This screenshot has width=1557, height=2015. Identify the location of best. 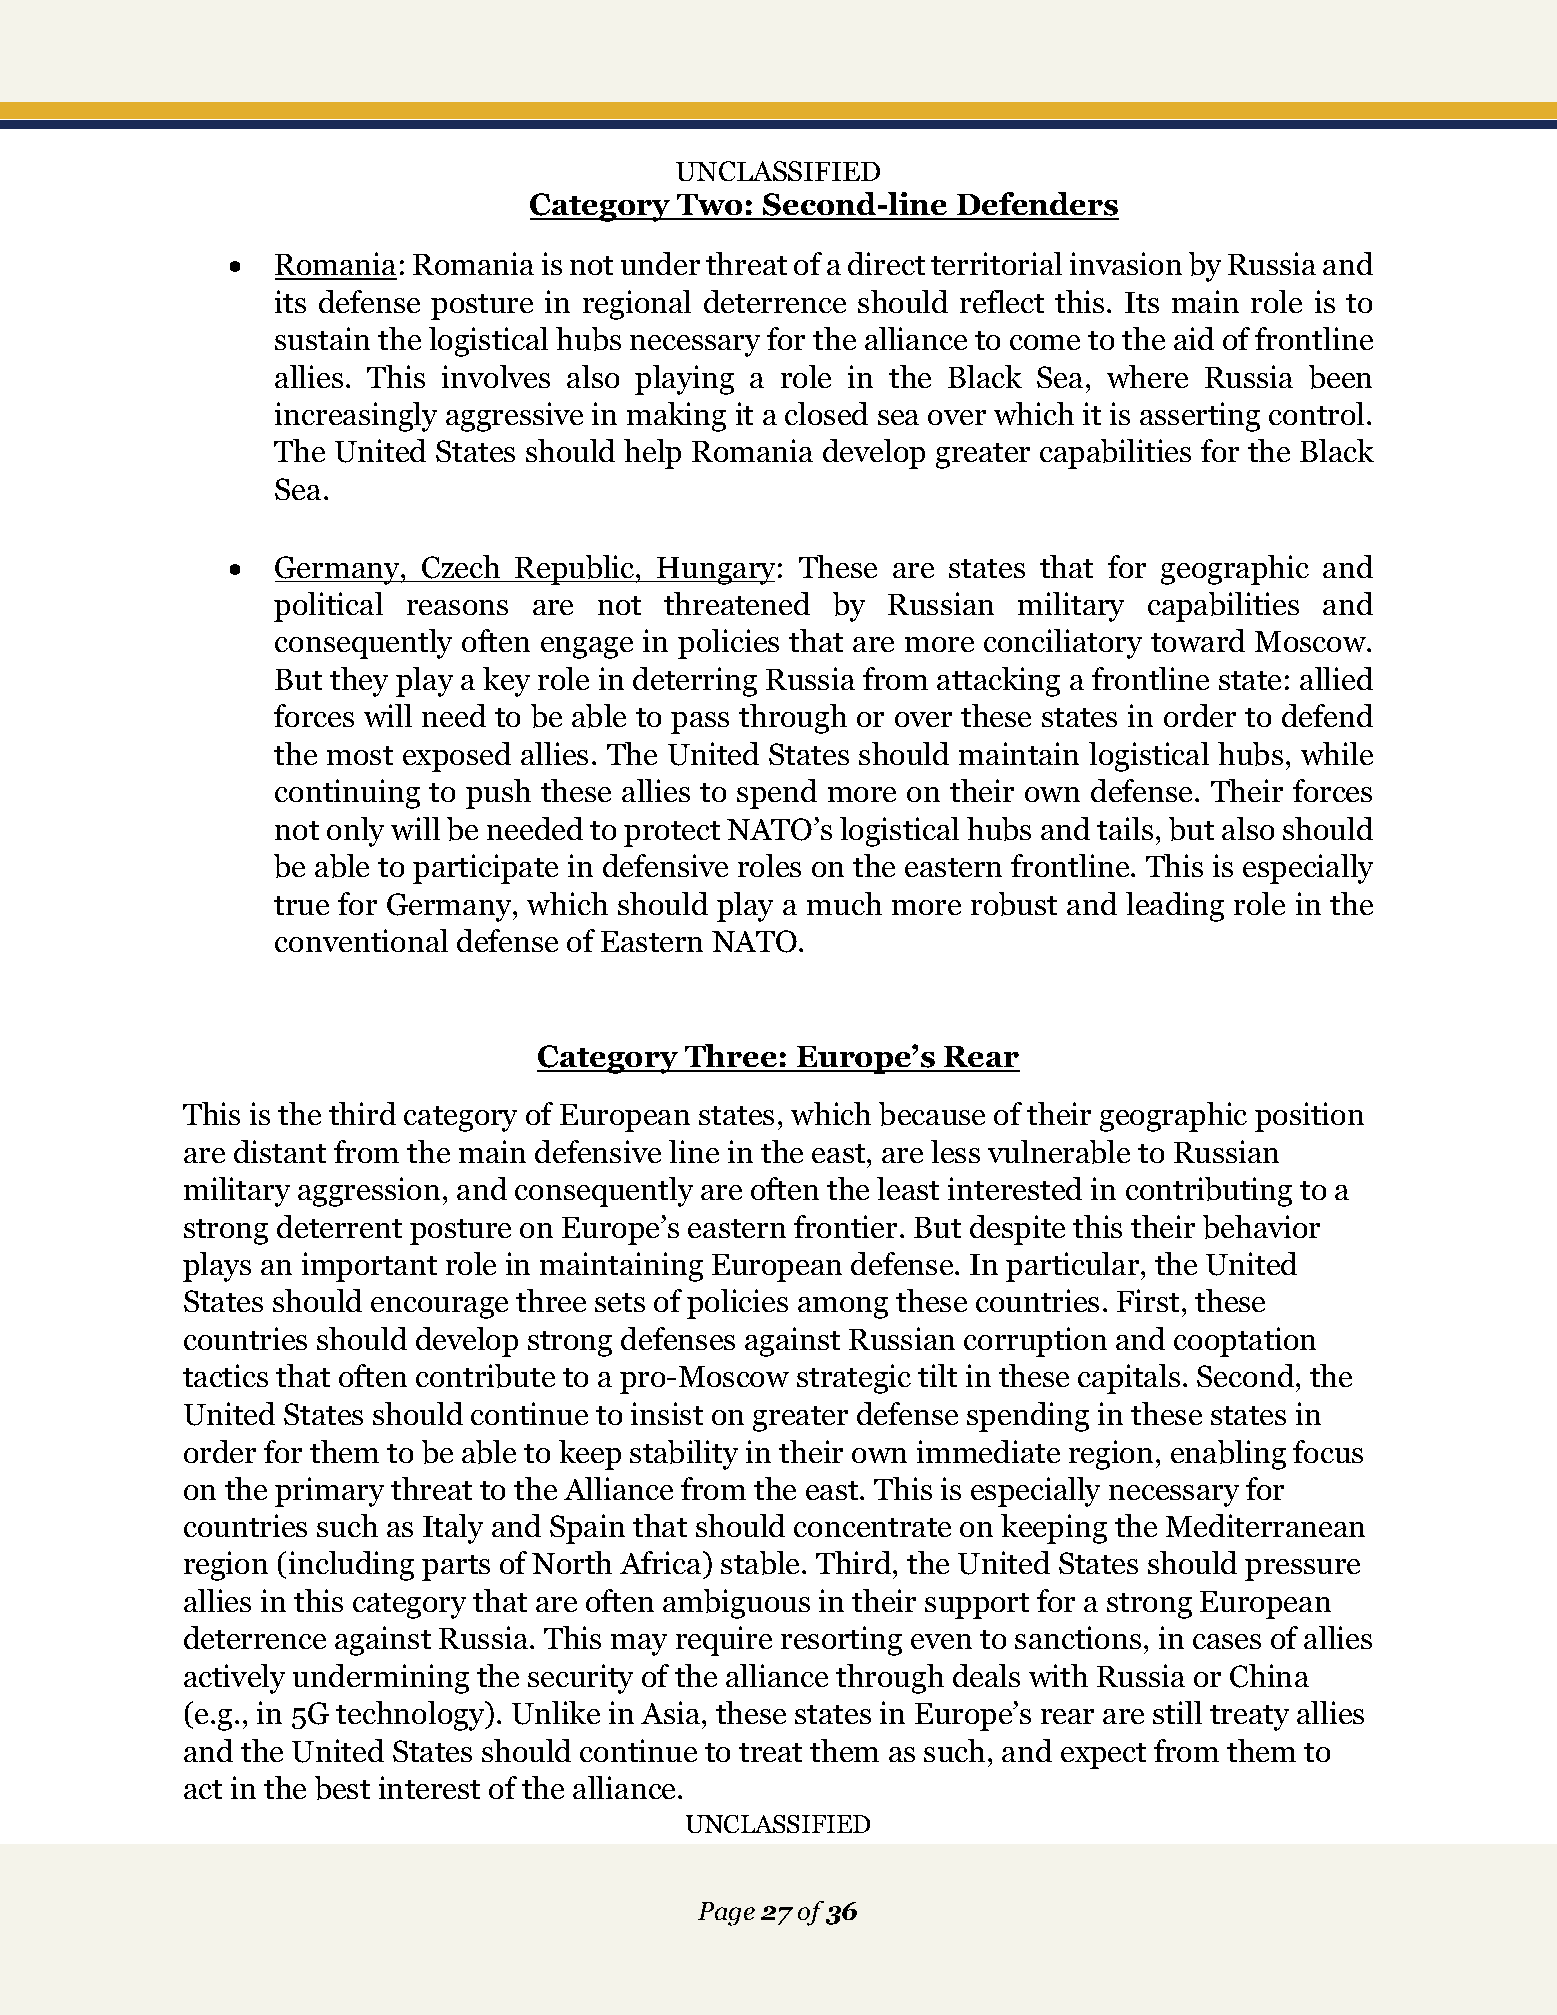
(342, 1788).
